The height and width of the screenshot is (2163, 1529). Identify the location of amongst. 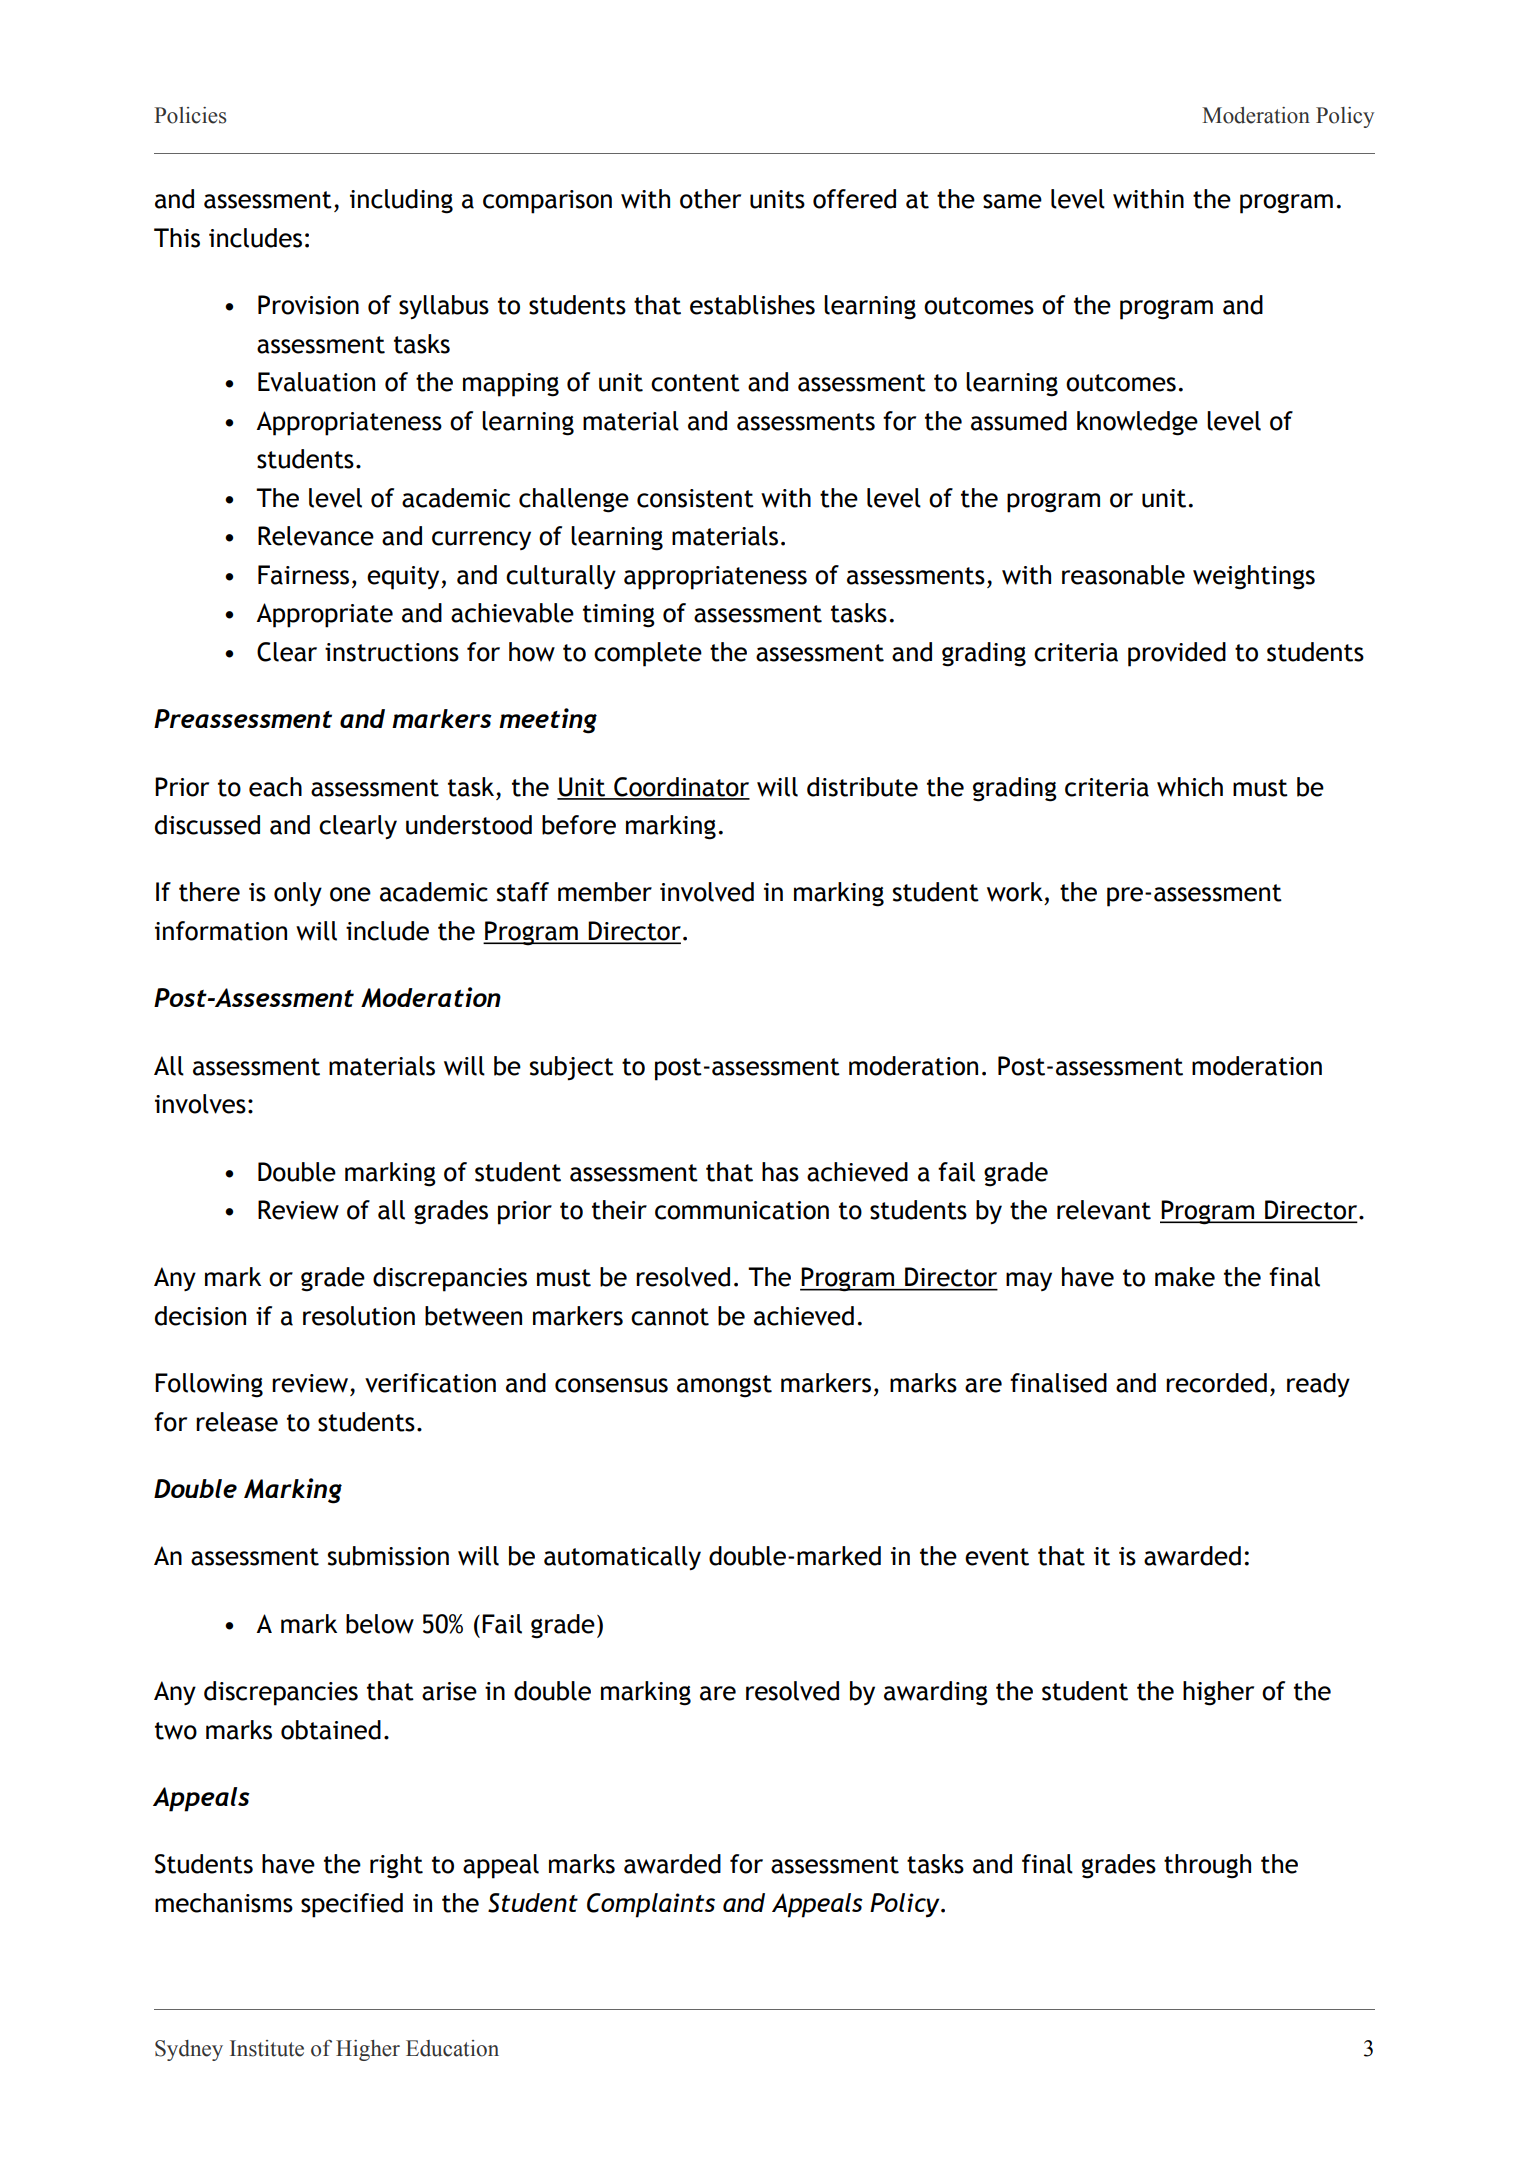
(724, 1386).
